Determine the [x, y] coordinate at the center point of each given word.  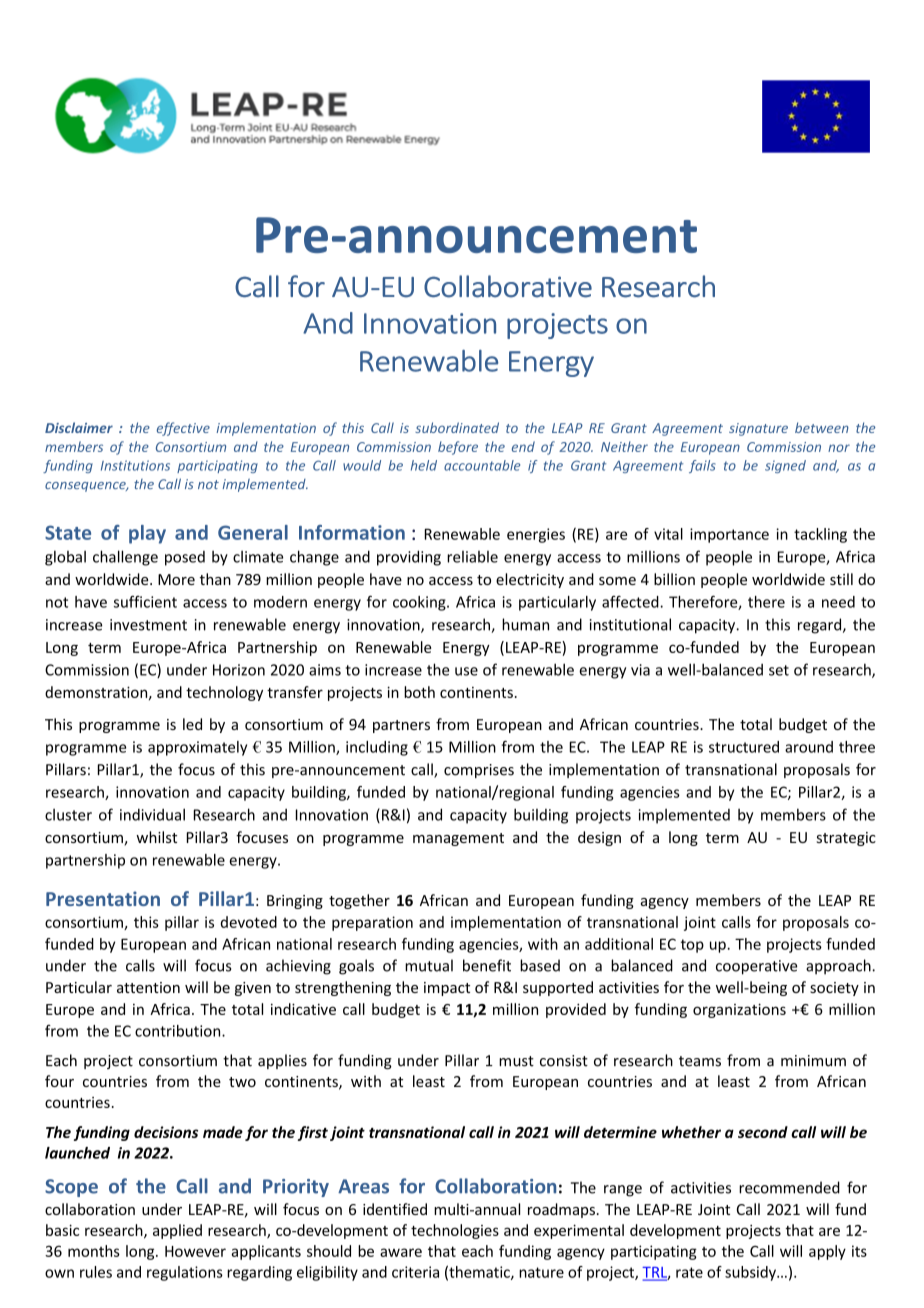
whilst [156, 837]
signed [785, 466]
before [458, 448]
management [458, 839]
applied [177, 1231]
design [599, 838]
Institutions [135, 465]
